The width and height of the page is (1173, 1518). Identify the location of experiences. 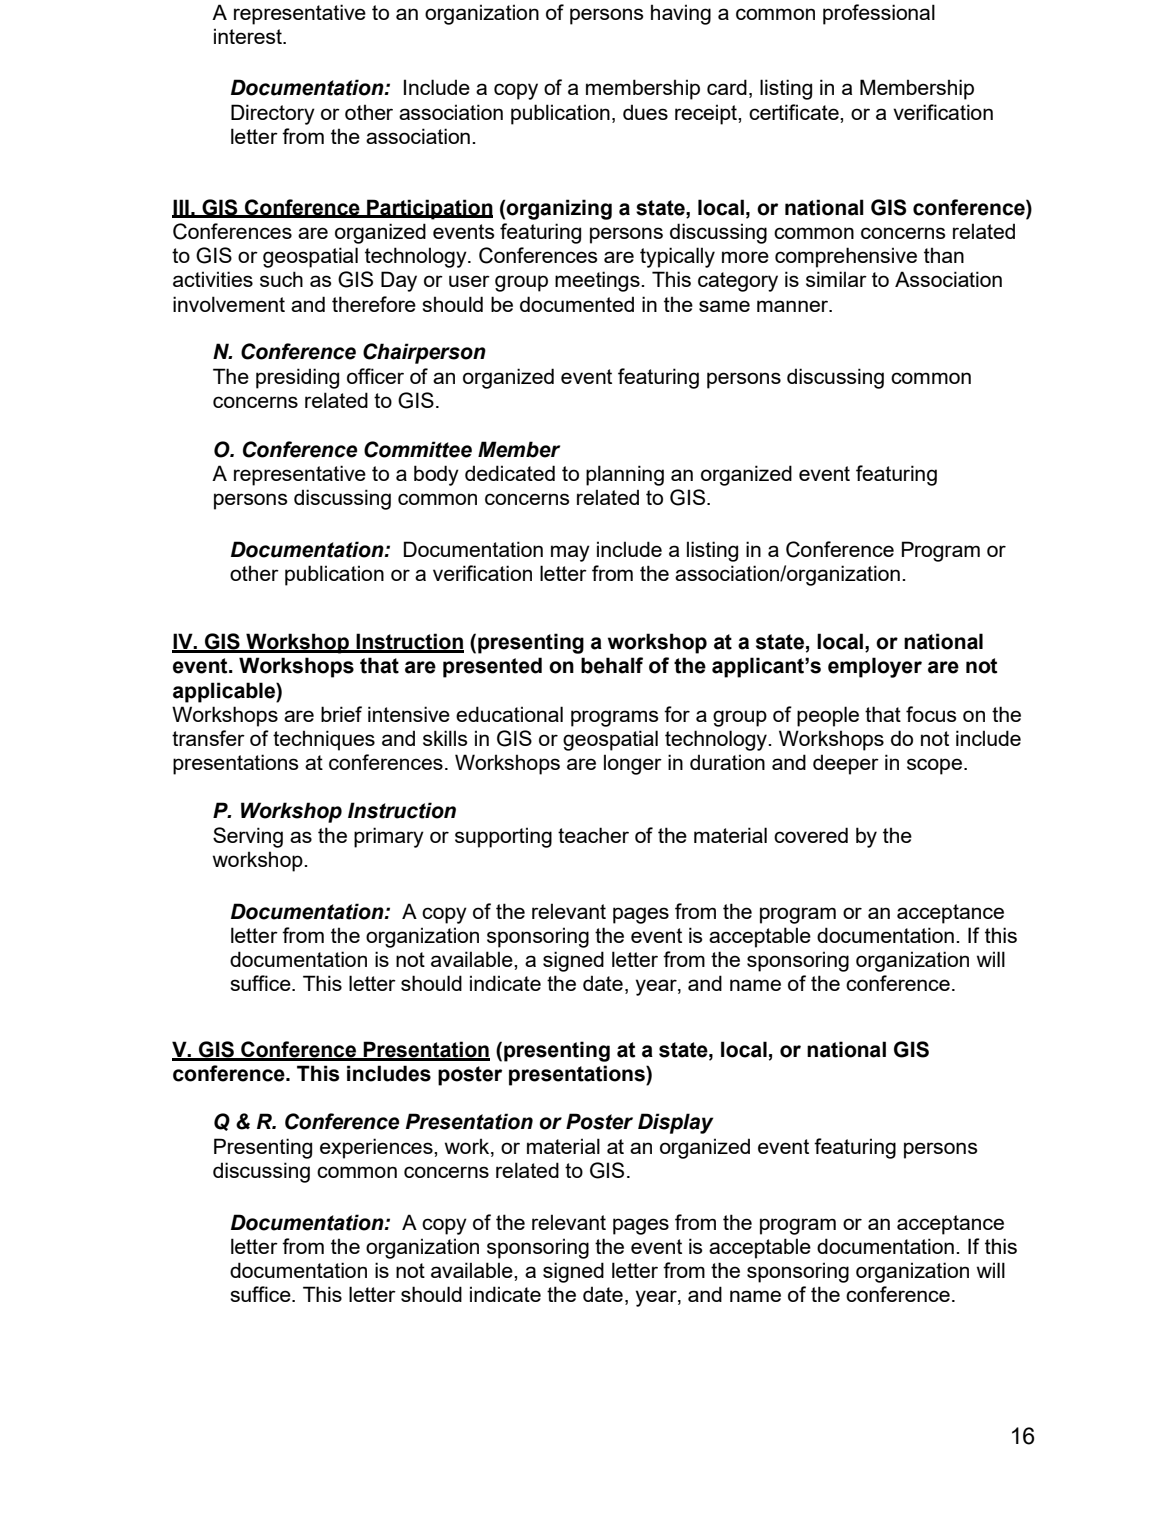
(377, 1148).
